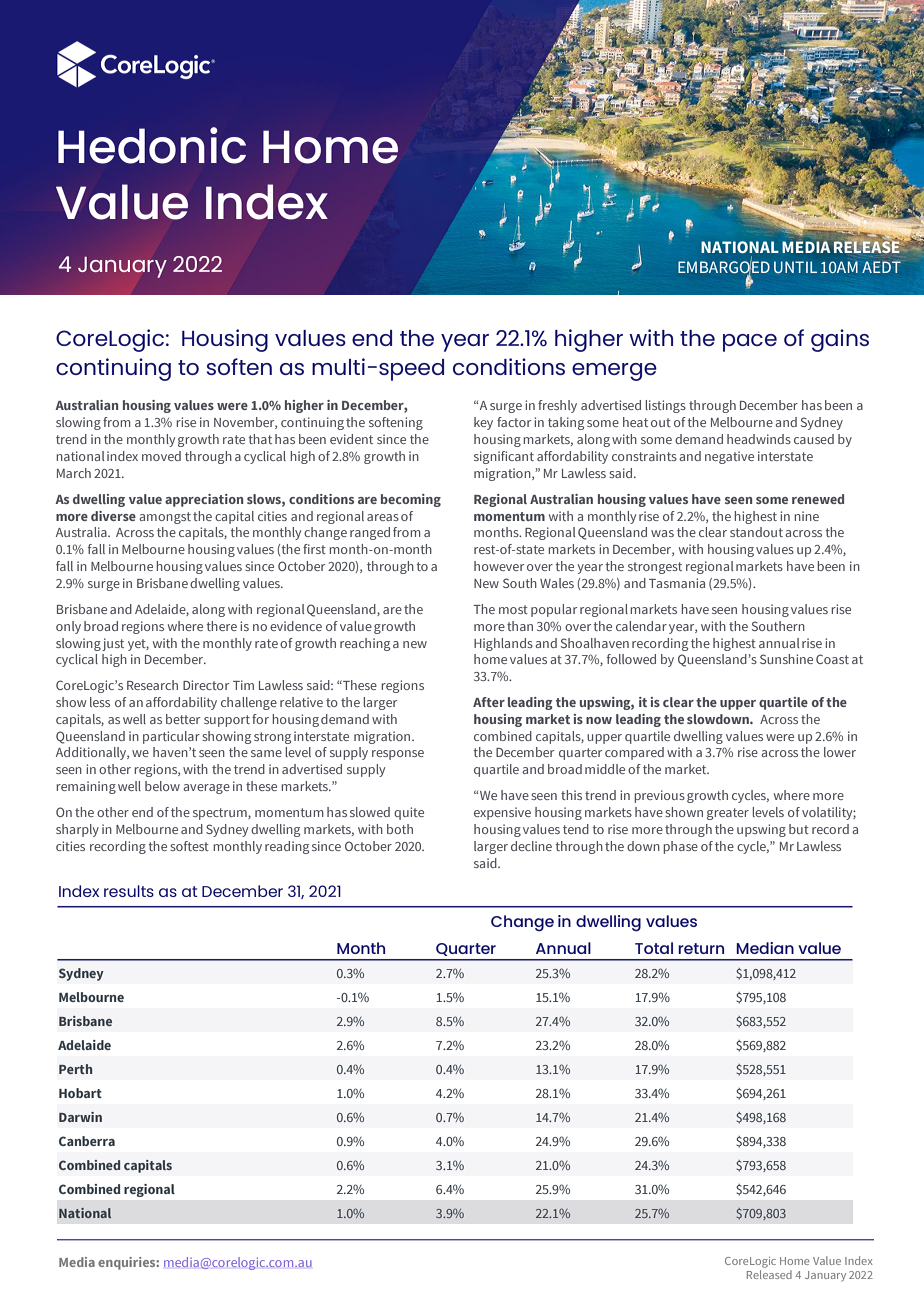 Image resolution: width=924 pixels, height=1308 pixels. I want to click on just, so click(113, 644).
